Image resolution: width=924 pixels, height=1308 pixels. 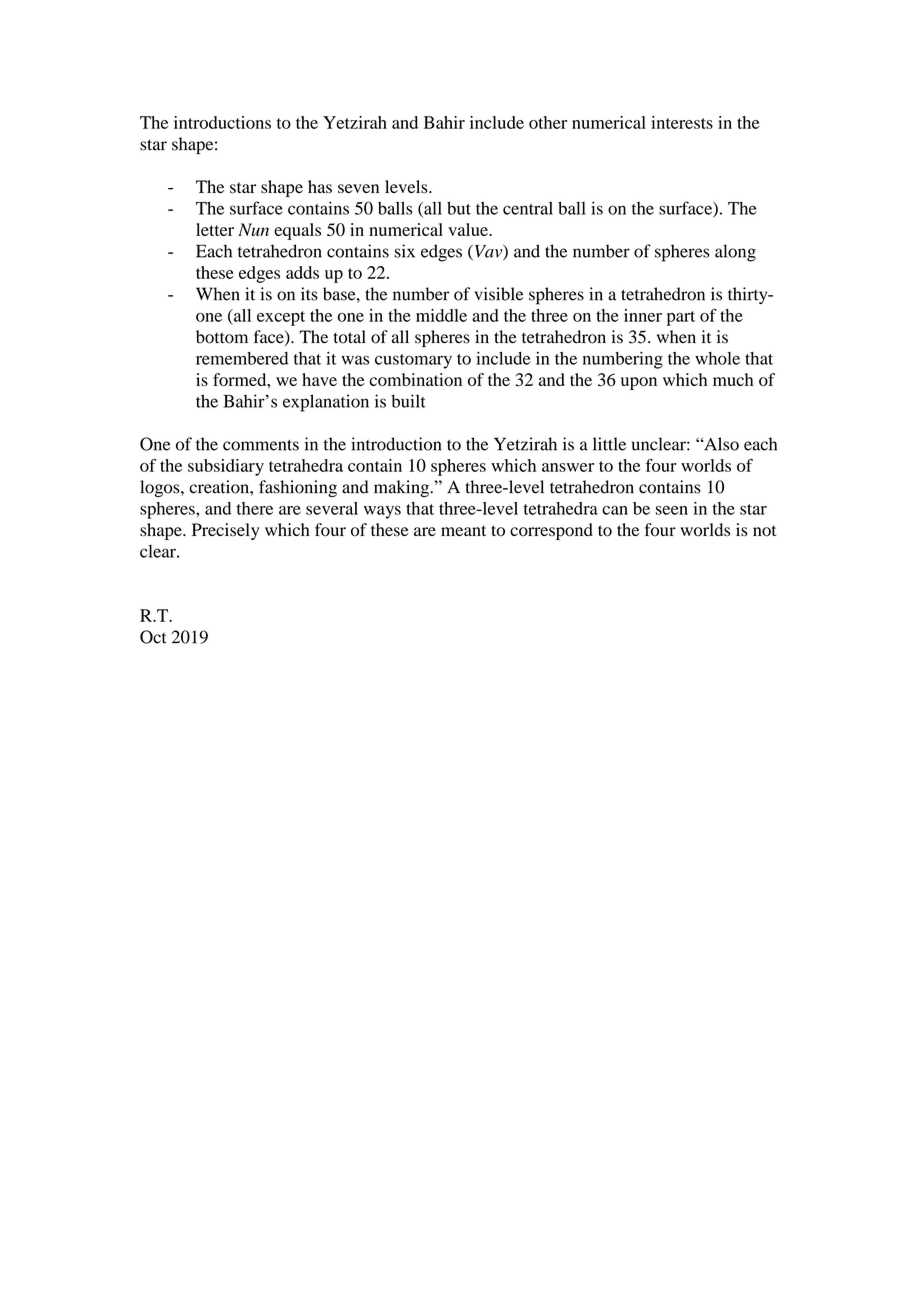 What do you see at coordinates (681, 318) in the screenshot?
I see `part` at bounding box center [681, 318].
